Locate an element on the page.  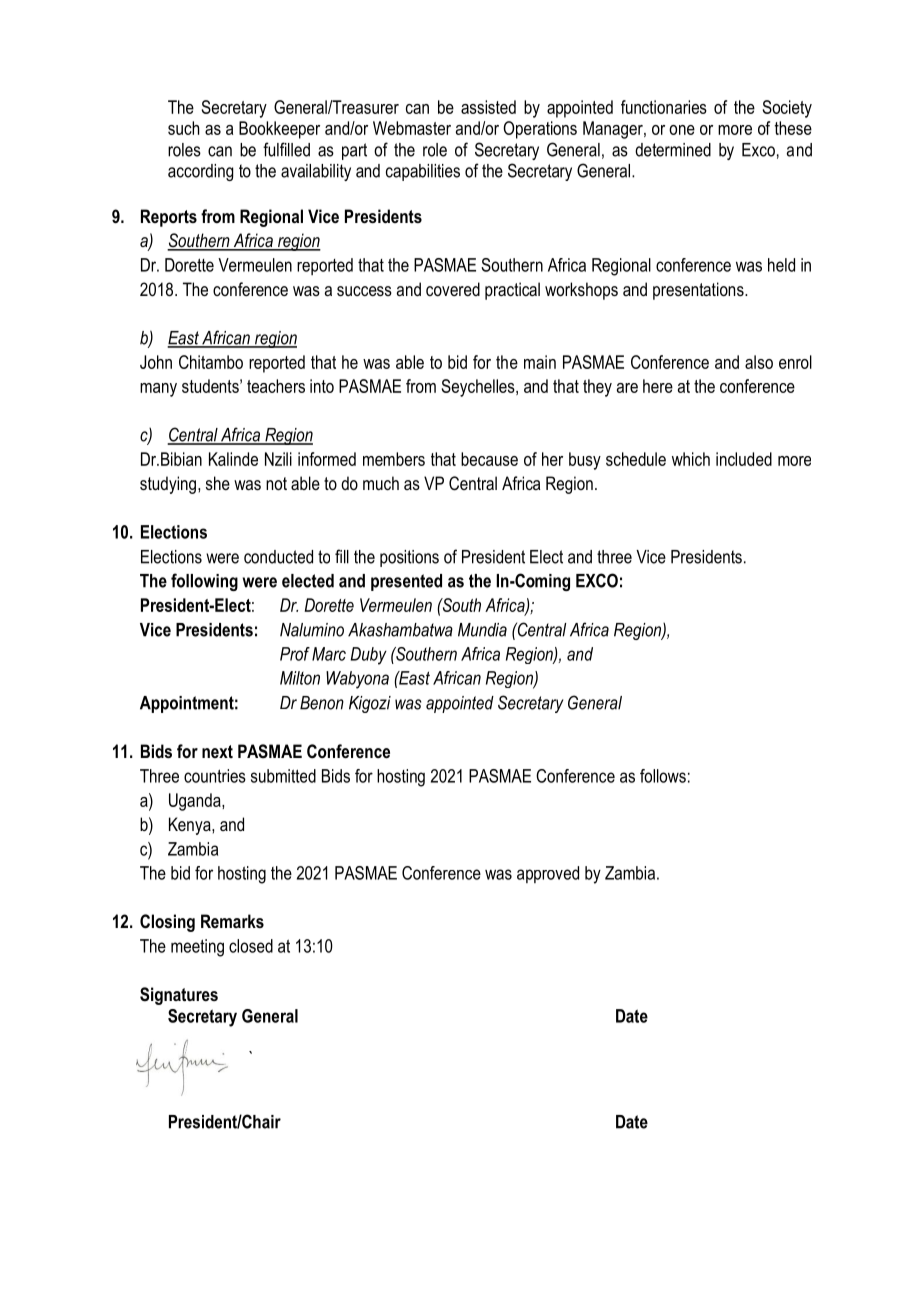
one is located at coordinates (682, 130).
